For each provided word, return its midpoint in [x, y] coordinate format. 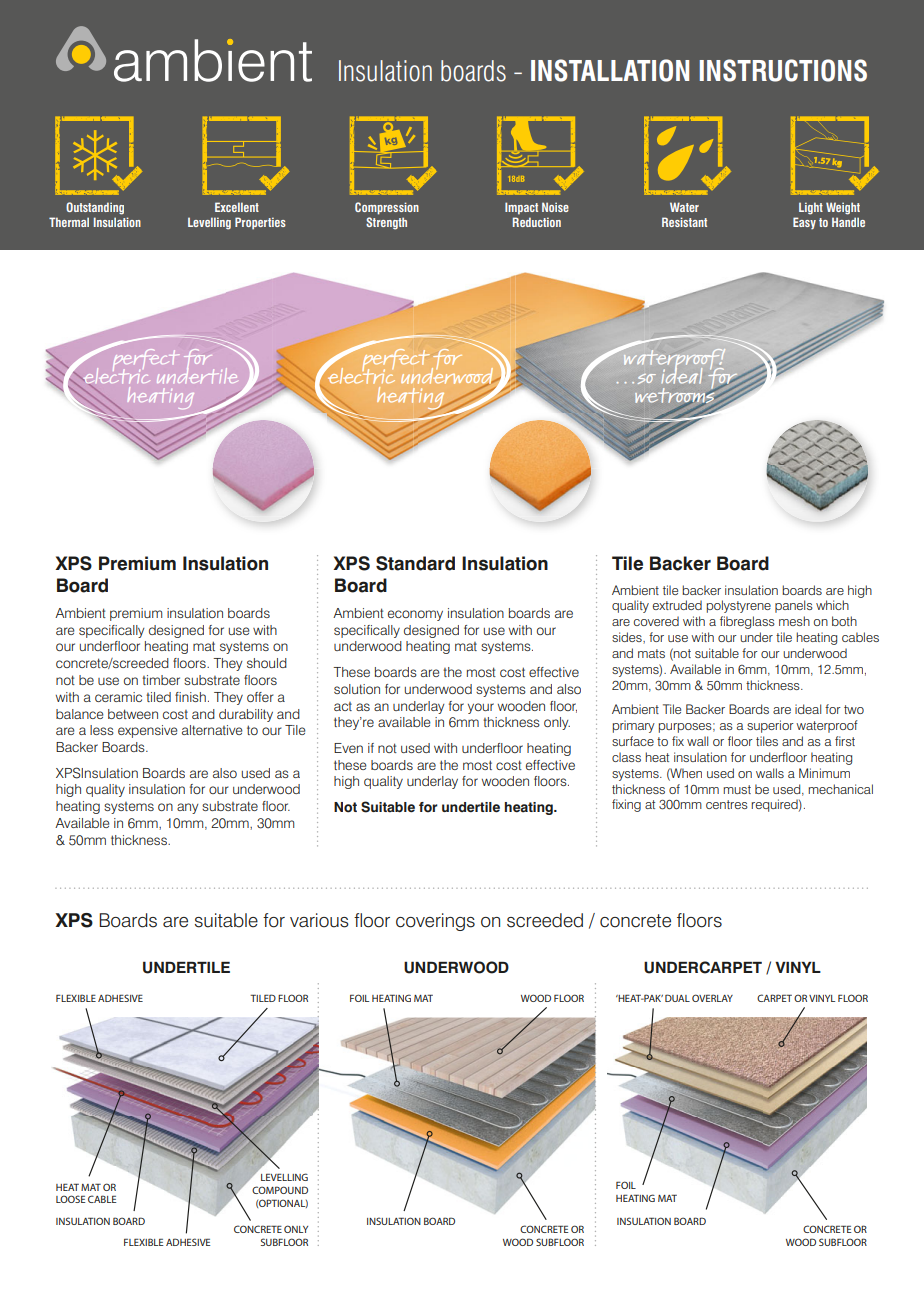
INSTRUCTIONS [783, 70]
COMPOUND [280, 1190]
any [188, 808]
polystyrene [739, 606]
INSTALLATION [610, 70]
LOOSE [70, 1199]
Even [348, 748]
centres [727, 804]
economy [415, 615]
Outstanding [95, 208]
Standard [415, 563]
